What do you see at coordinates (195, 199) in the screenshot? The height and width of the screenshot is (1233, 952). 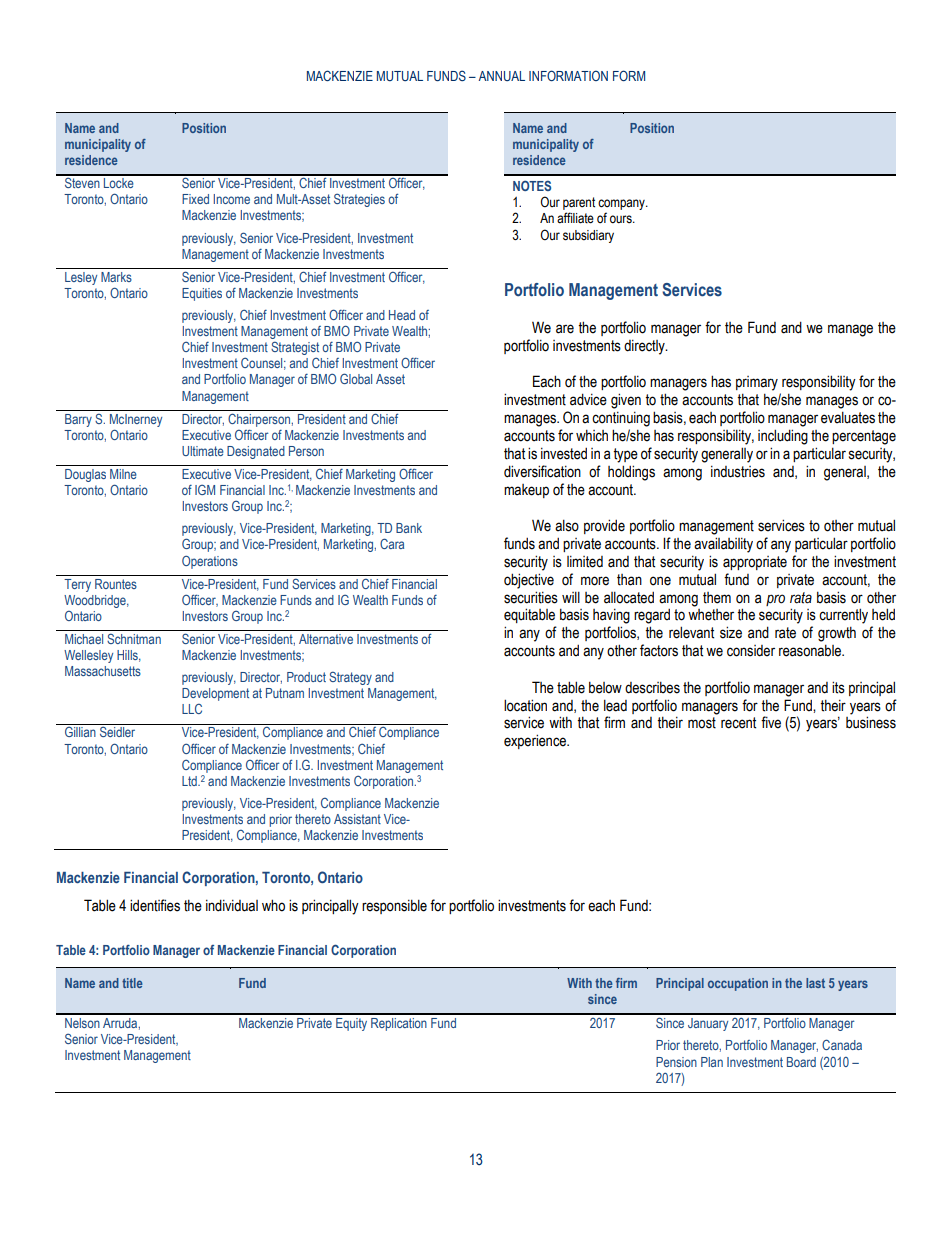 I see `Fixed` at bounding box center [195, 199].
